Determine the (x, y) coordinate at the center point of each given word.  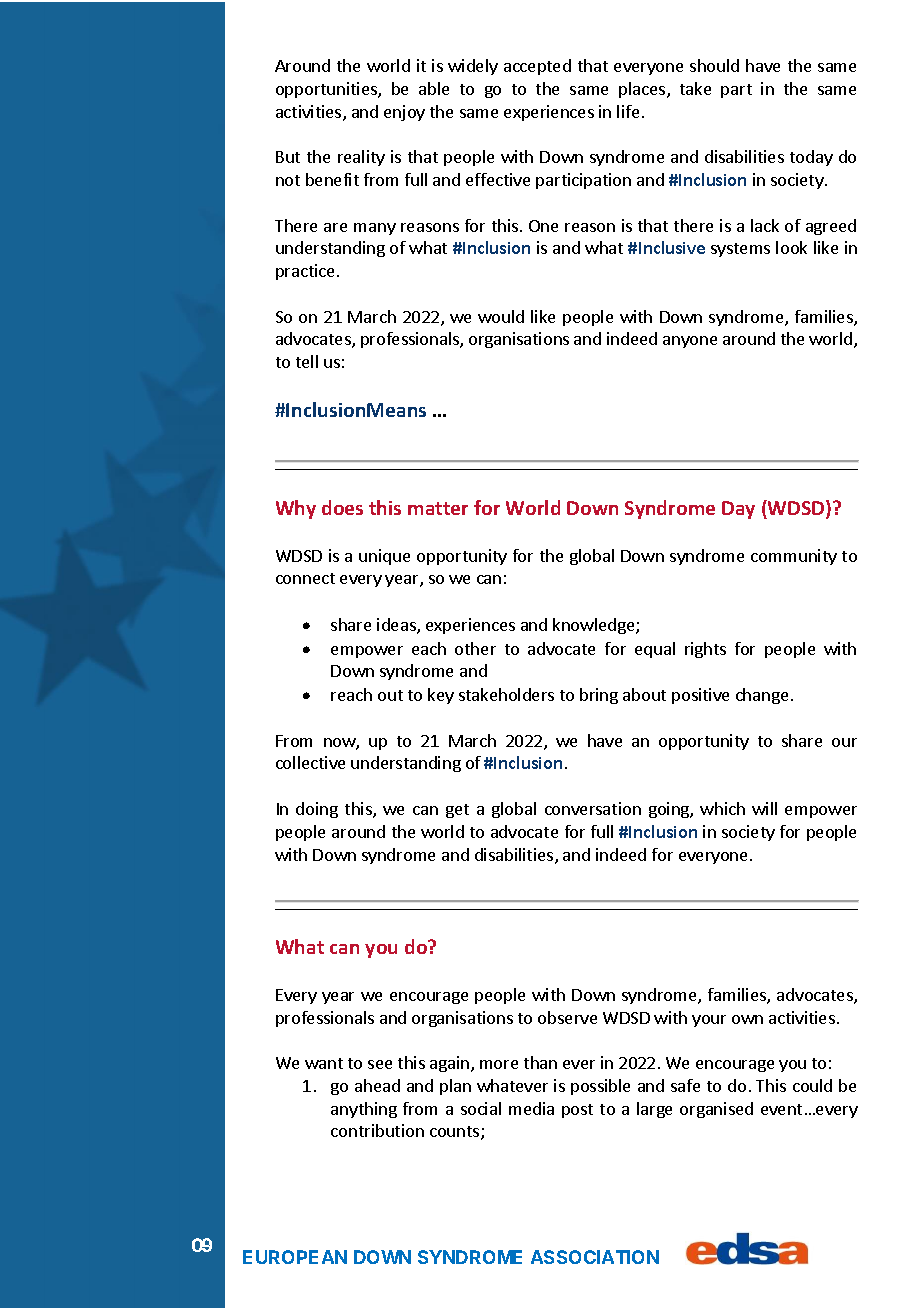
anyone (690, 342)
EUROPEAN (295, 1257)
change (762, 696)
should (714, 65)
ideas (397, 626)
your (709, 1021)
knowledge (595, 626)
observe (567, 1017)
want (324, 1063)
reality (361, 158)
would (501, 316)
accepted (537, 67)
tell (307, 361)
